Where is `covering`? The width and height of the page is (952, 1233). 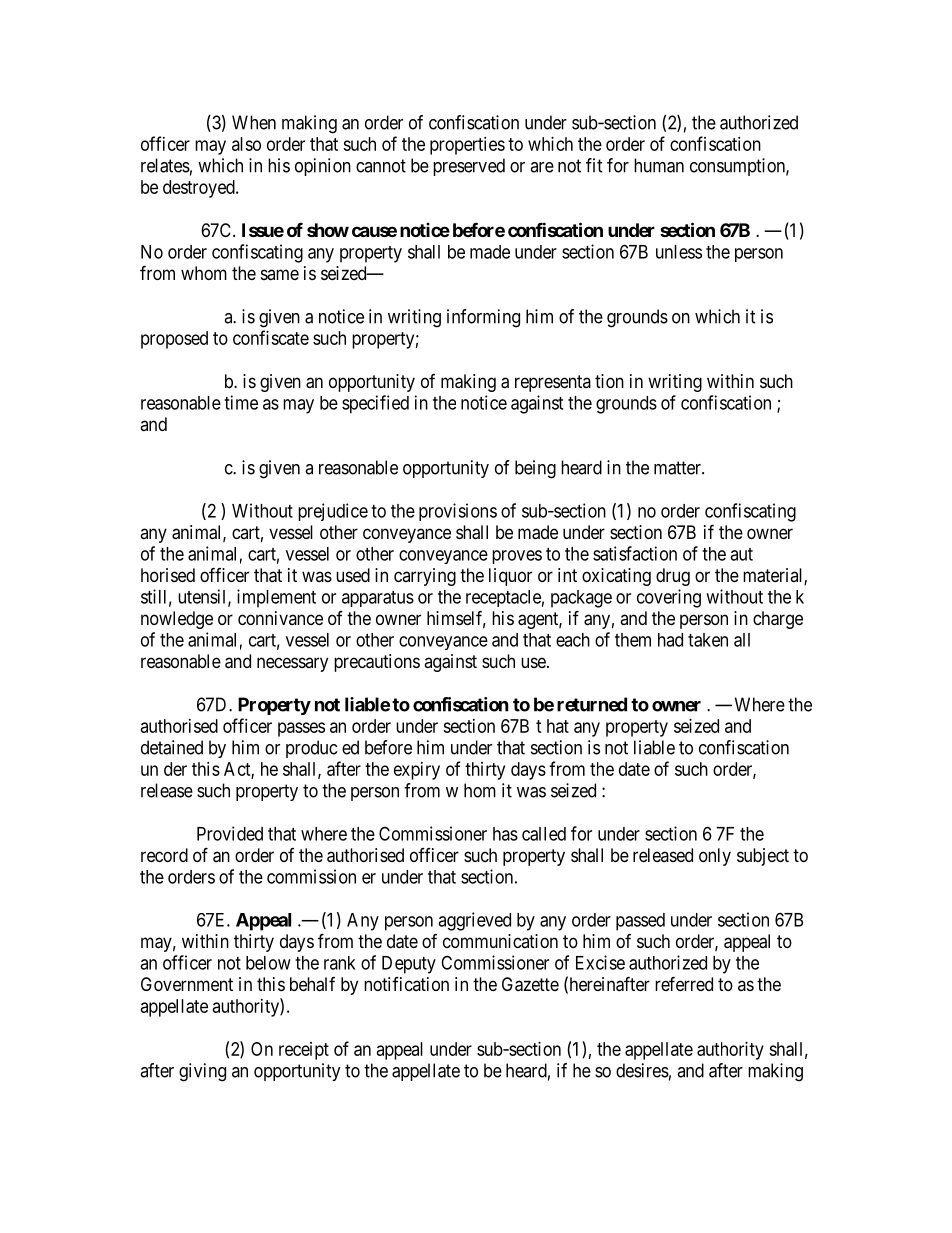
covering is located at coordinates (669, 598).
